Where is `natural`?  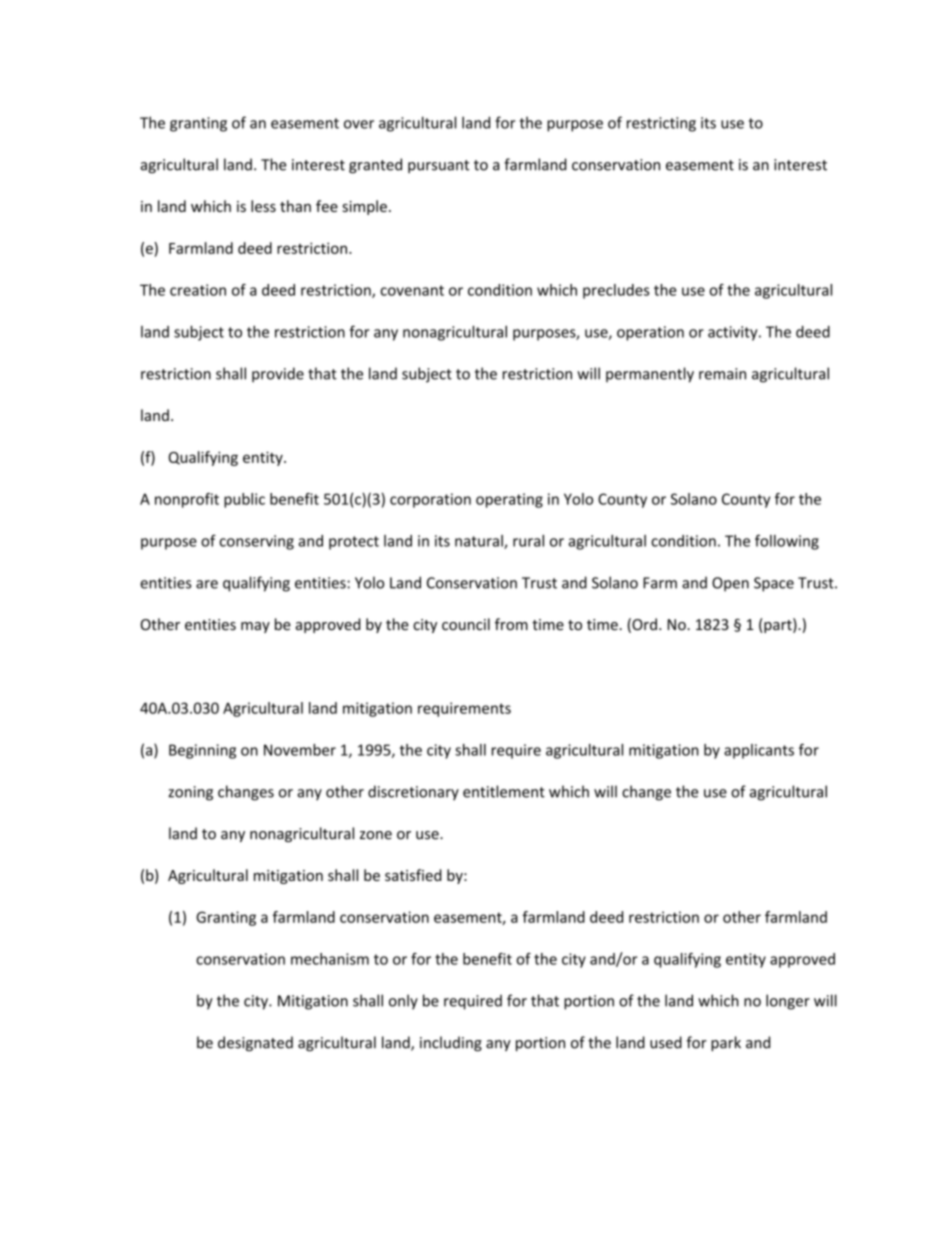 natural is located at coordinates (480, 542).
